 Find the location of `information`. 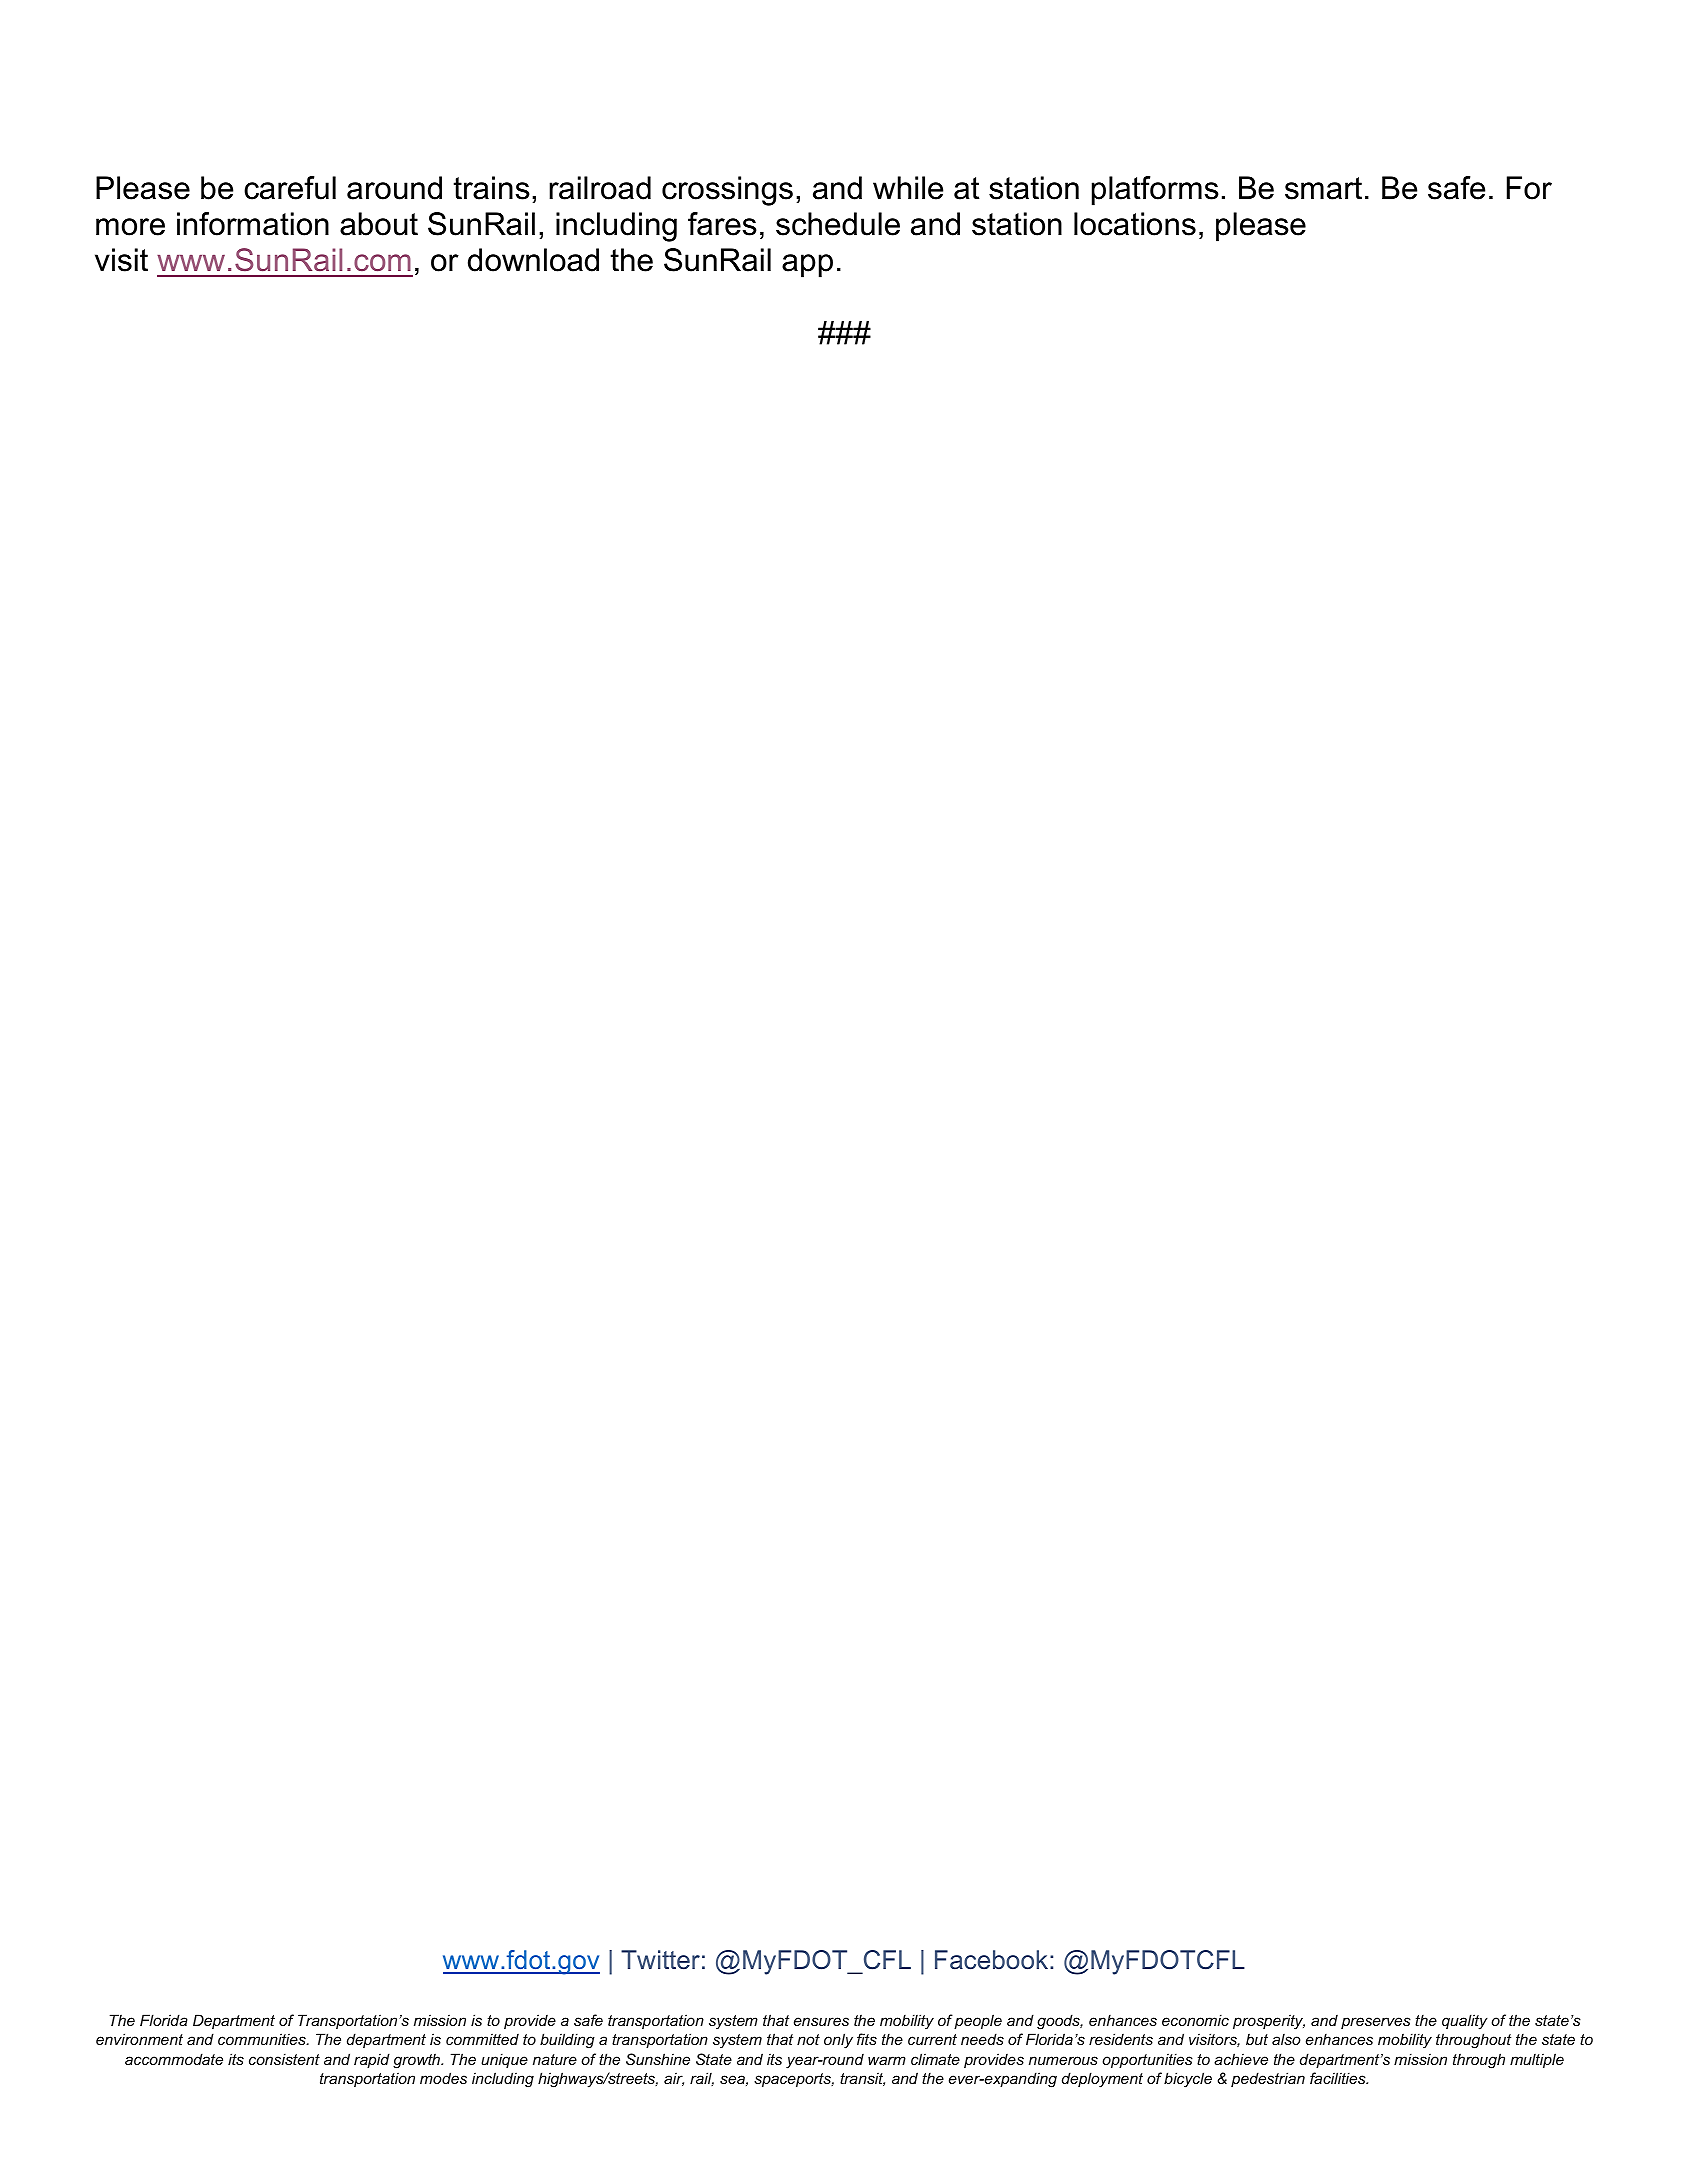

information is located at coordinates (253, 224).
